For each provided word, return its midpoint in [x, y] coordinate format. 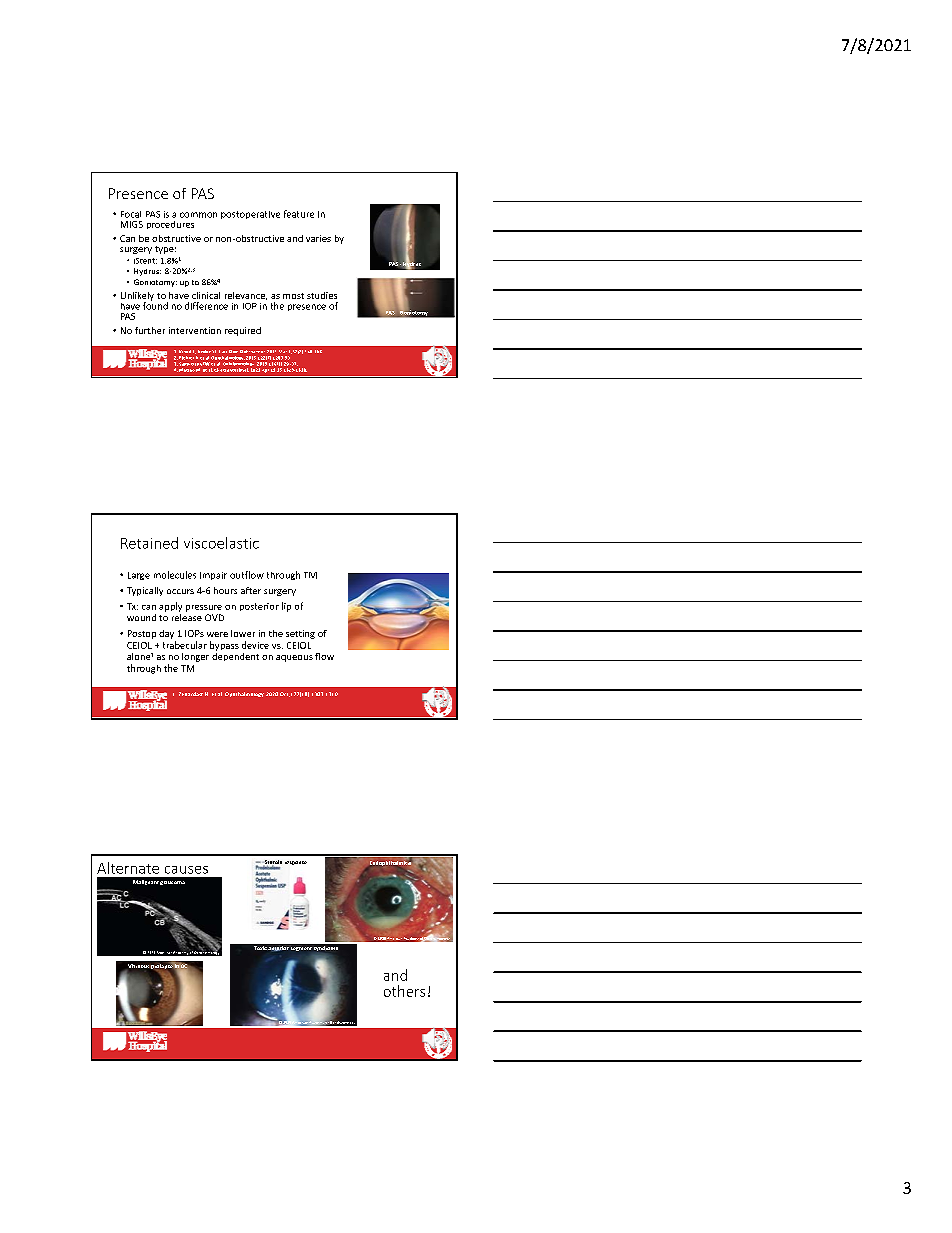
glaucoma [172, 883]
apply [170, 607]
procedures [170, 225]
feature [299, 214]
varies [318, 238]
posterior [259, 607]
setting [300, 634]
